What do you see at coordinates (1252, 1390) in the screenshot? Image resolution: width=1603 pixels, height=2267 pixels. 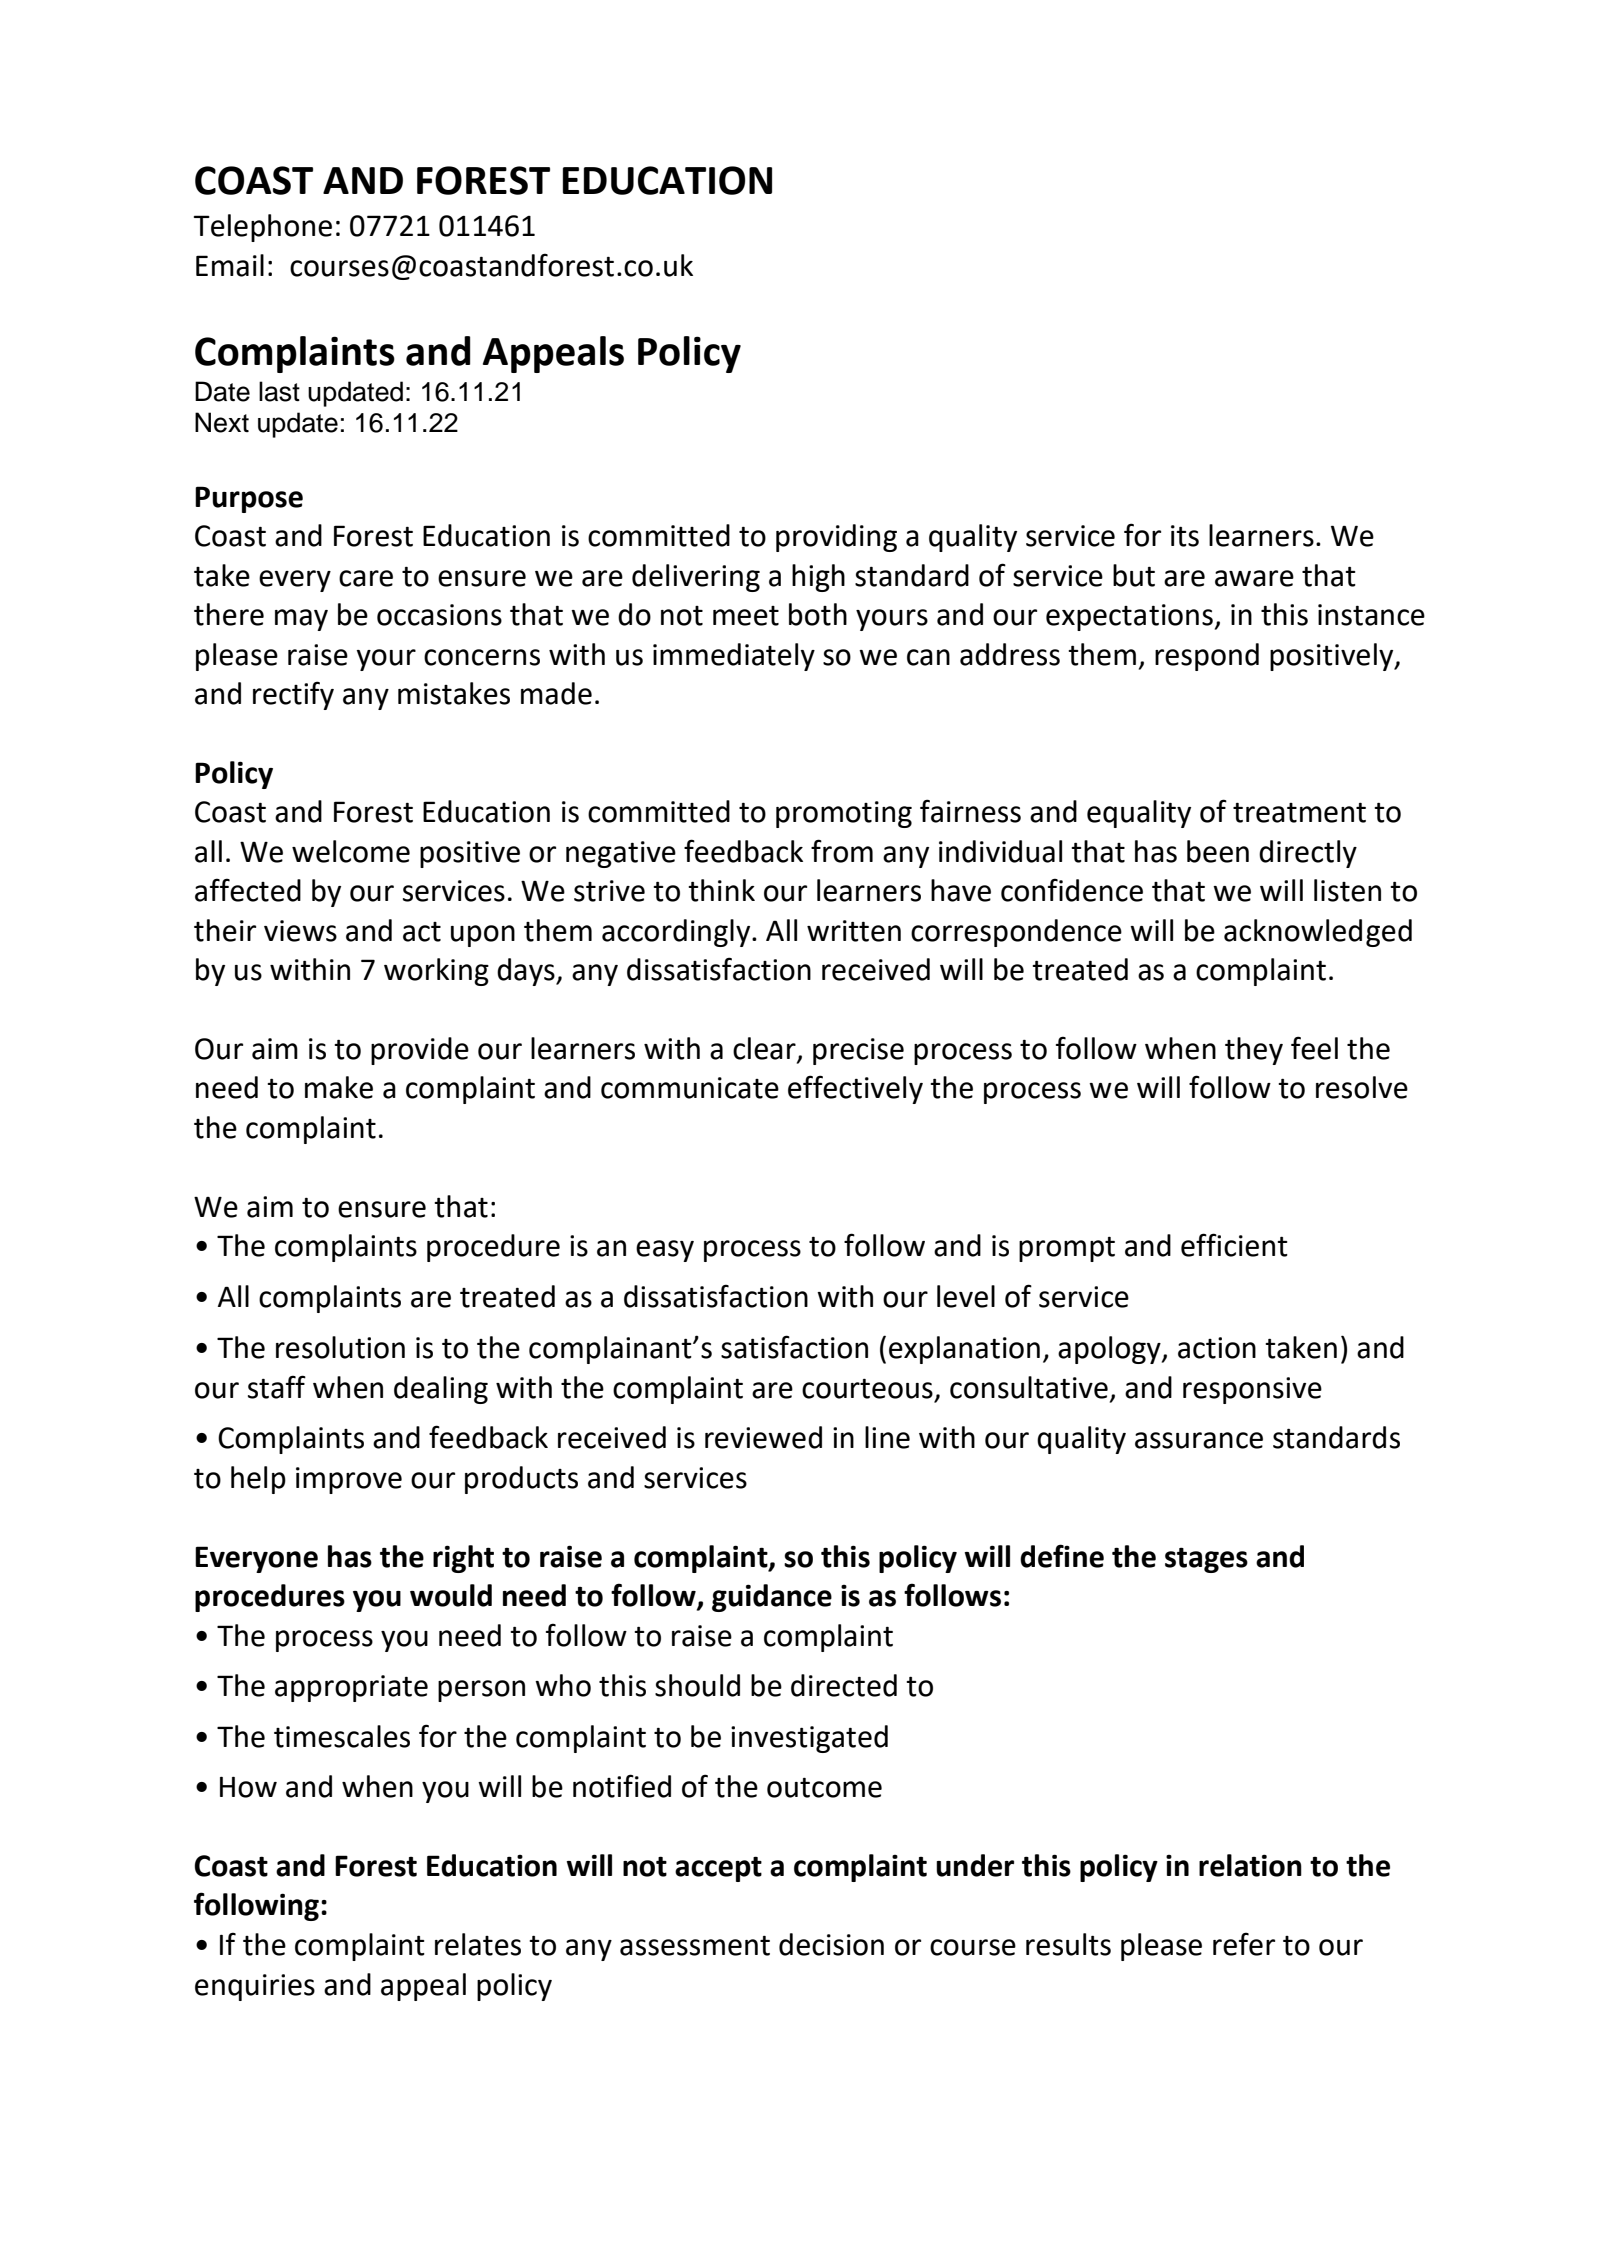 I see `responsive` at bounding box center [1252, 1390].
